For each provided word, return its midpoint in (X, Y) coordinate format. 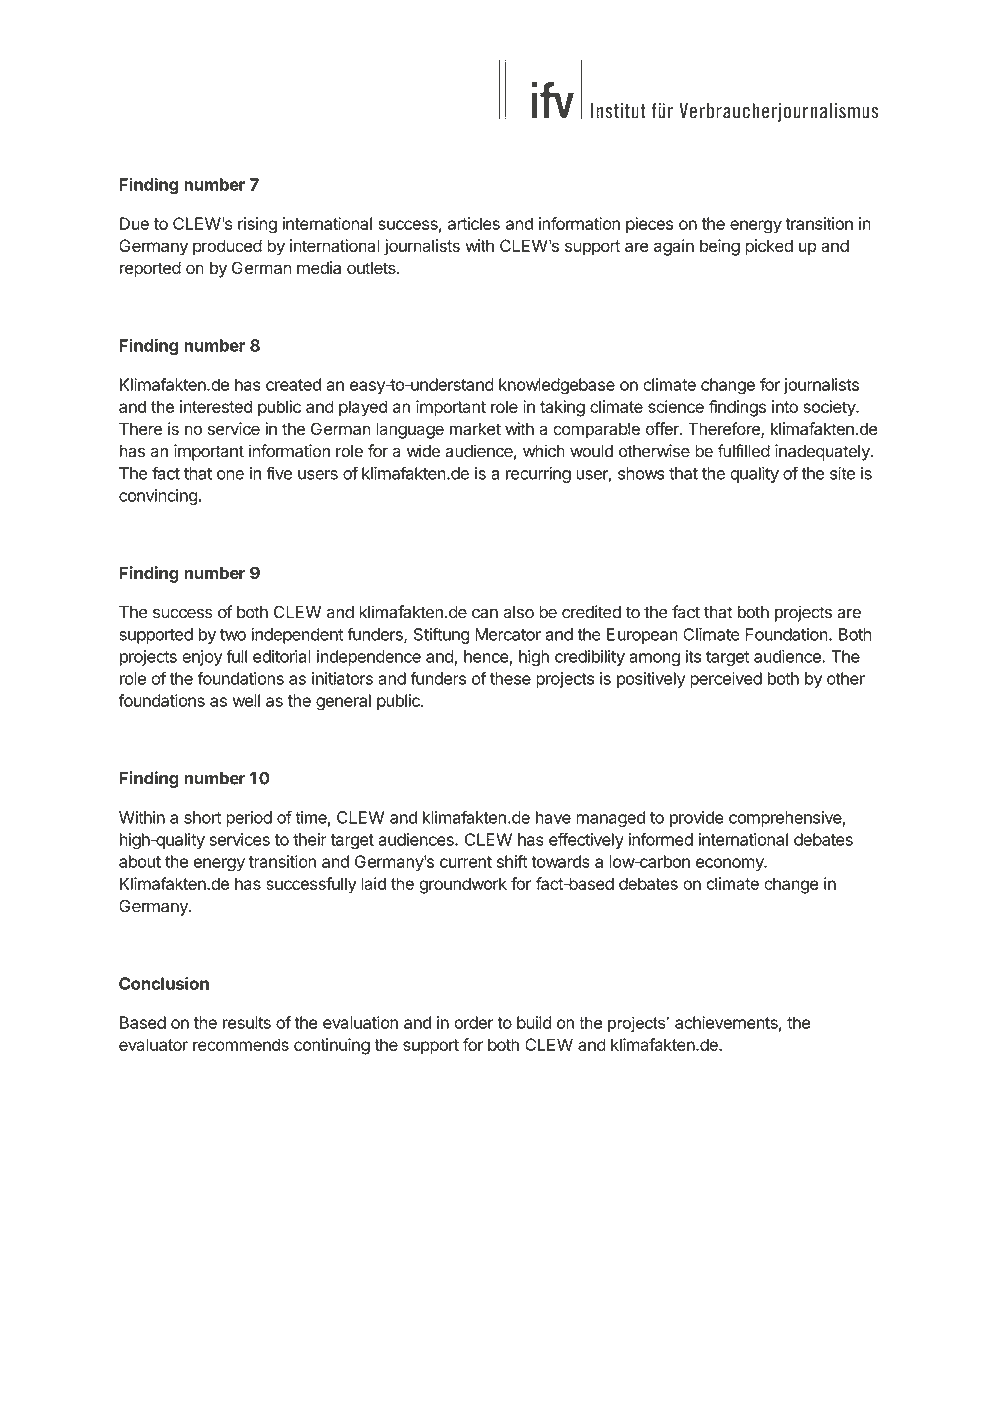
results (247, 1022)
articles (474, 223)
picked (769, 247)
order (473, 1022)
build (534, 1022)
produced (227, 247)
